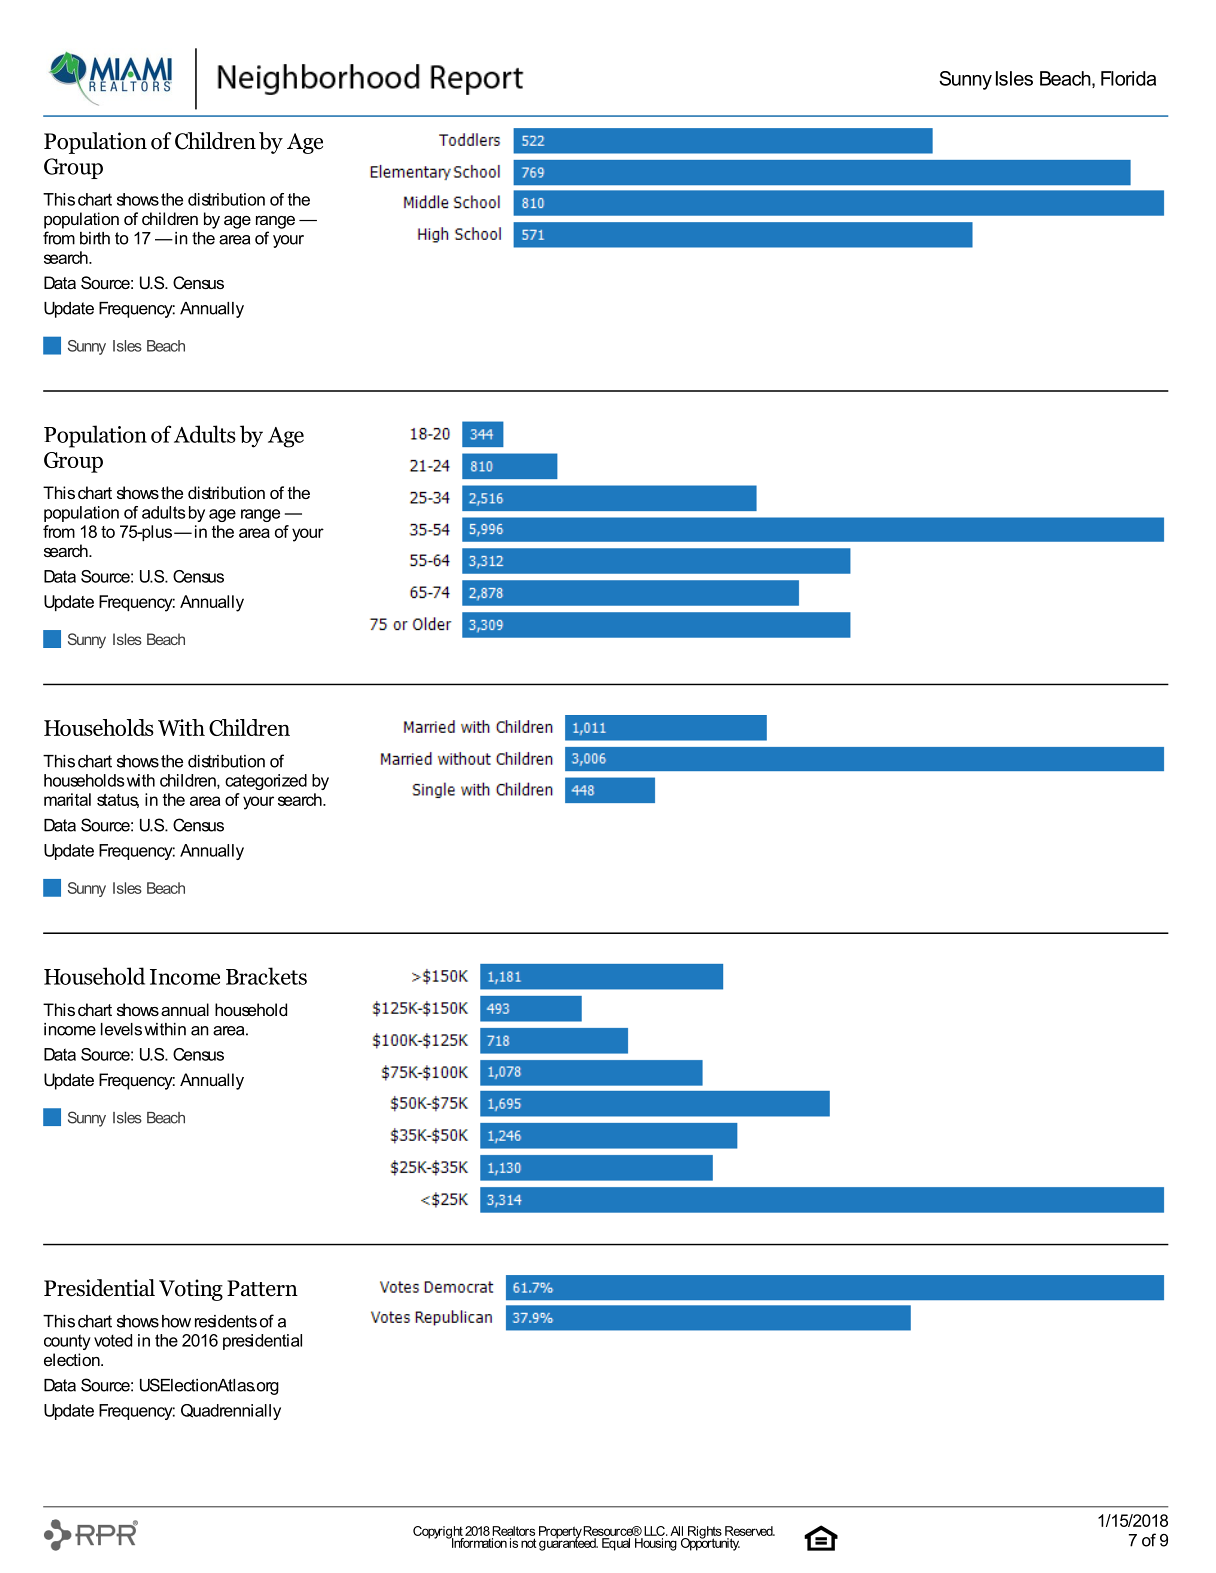 Image resolution: width=1216 pixels, height=1573 pixels. Describe the element at coordinates (67, 1342) in the screenshot. I see `county` at that location.
